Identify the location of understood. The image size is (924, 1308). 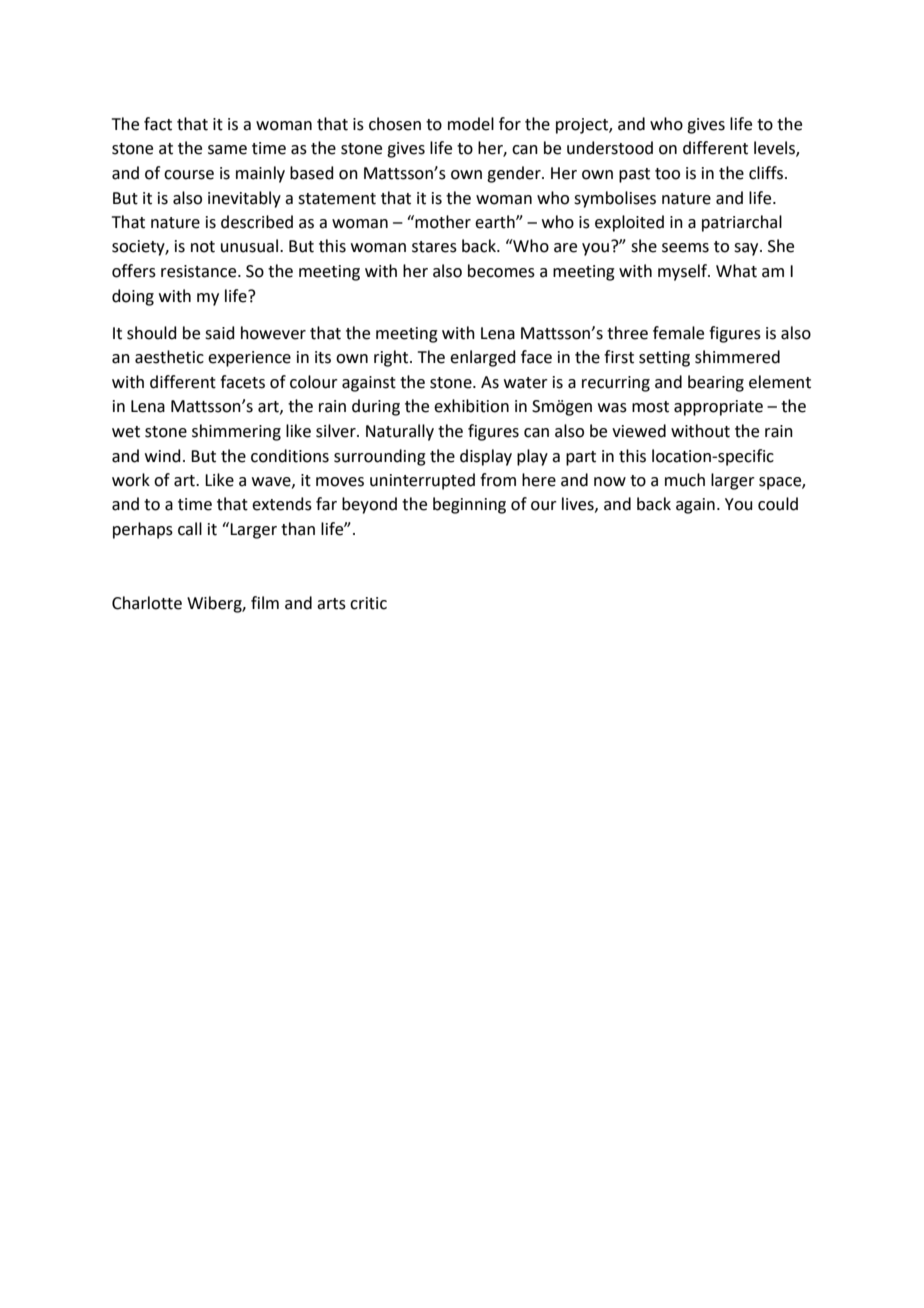
(610, 148).
